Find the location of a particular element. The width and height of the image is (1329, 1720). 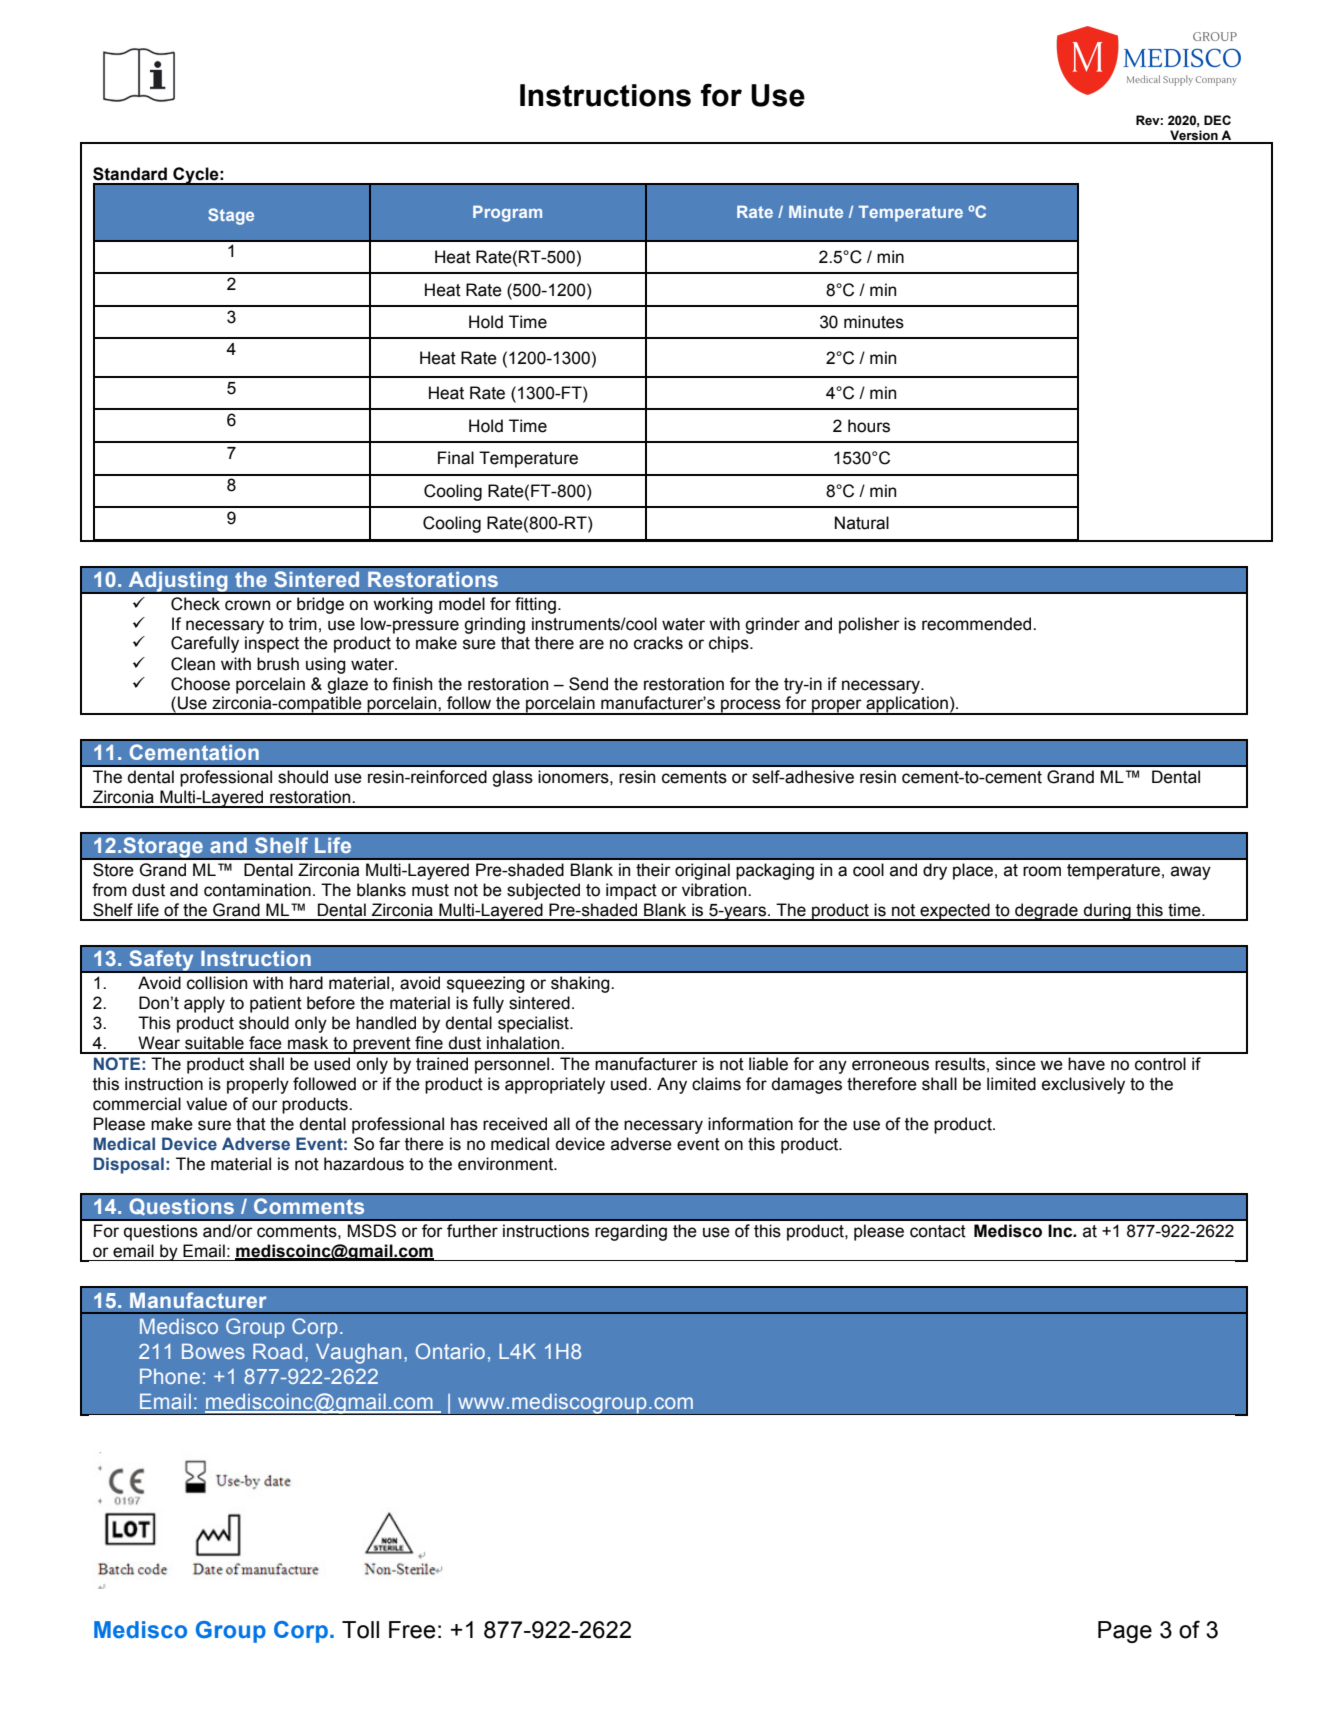

contact is located at coordinates (938, 1231).
